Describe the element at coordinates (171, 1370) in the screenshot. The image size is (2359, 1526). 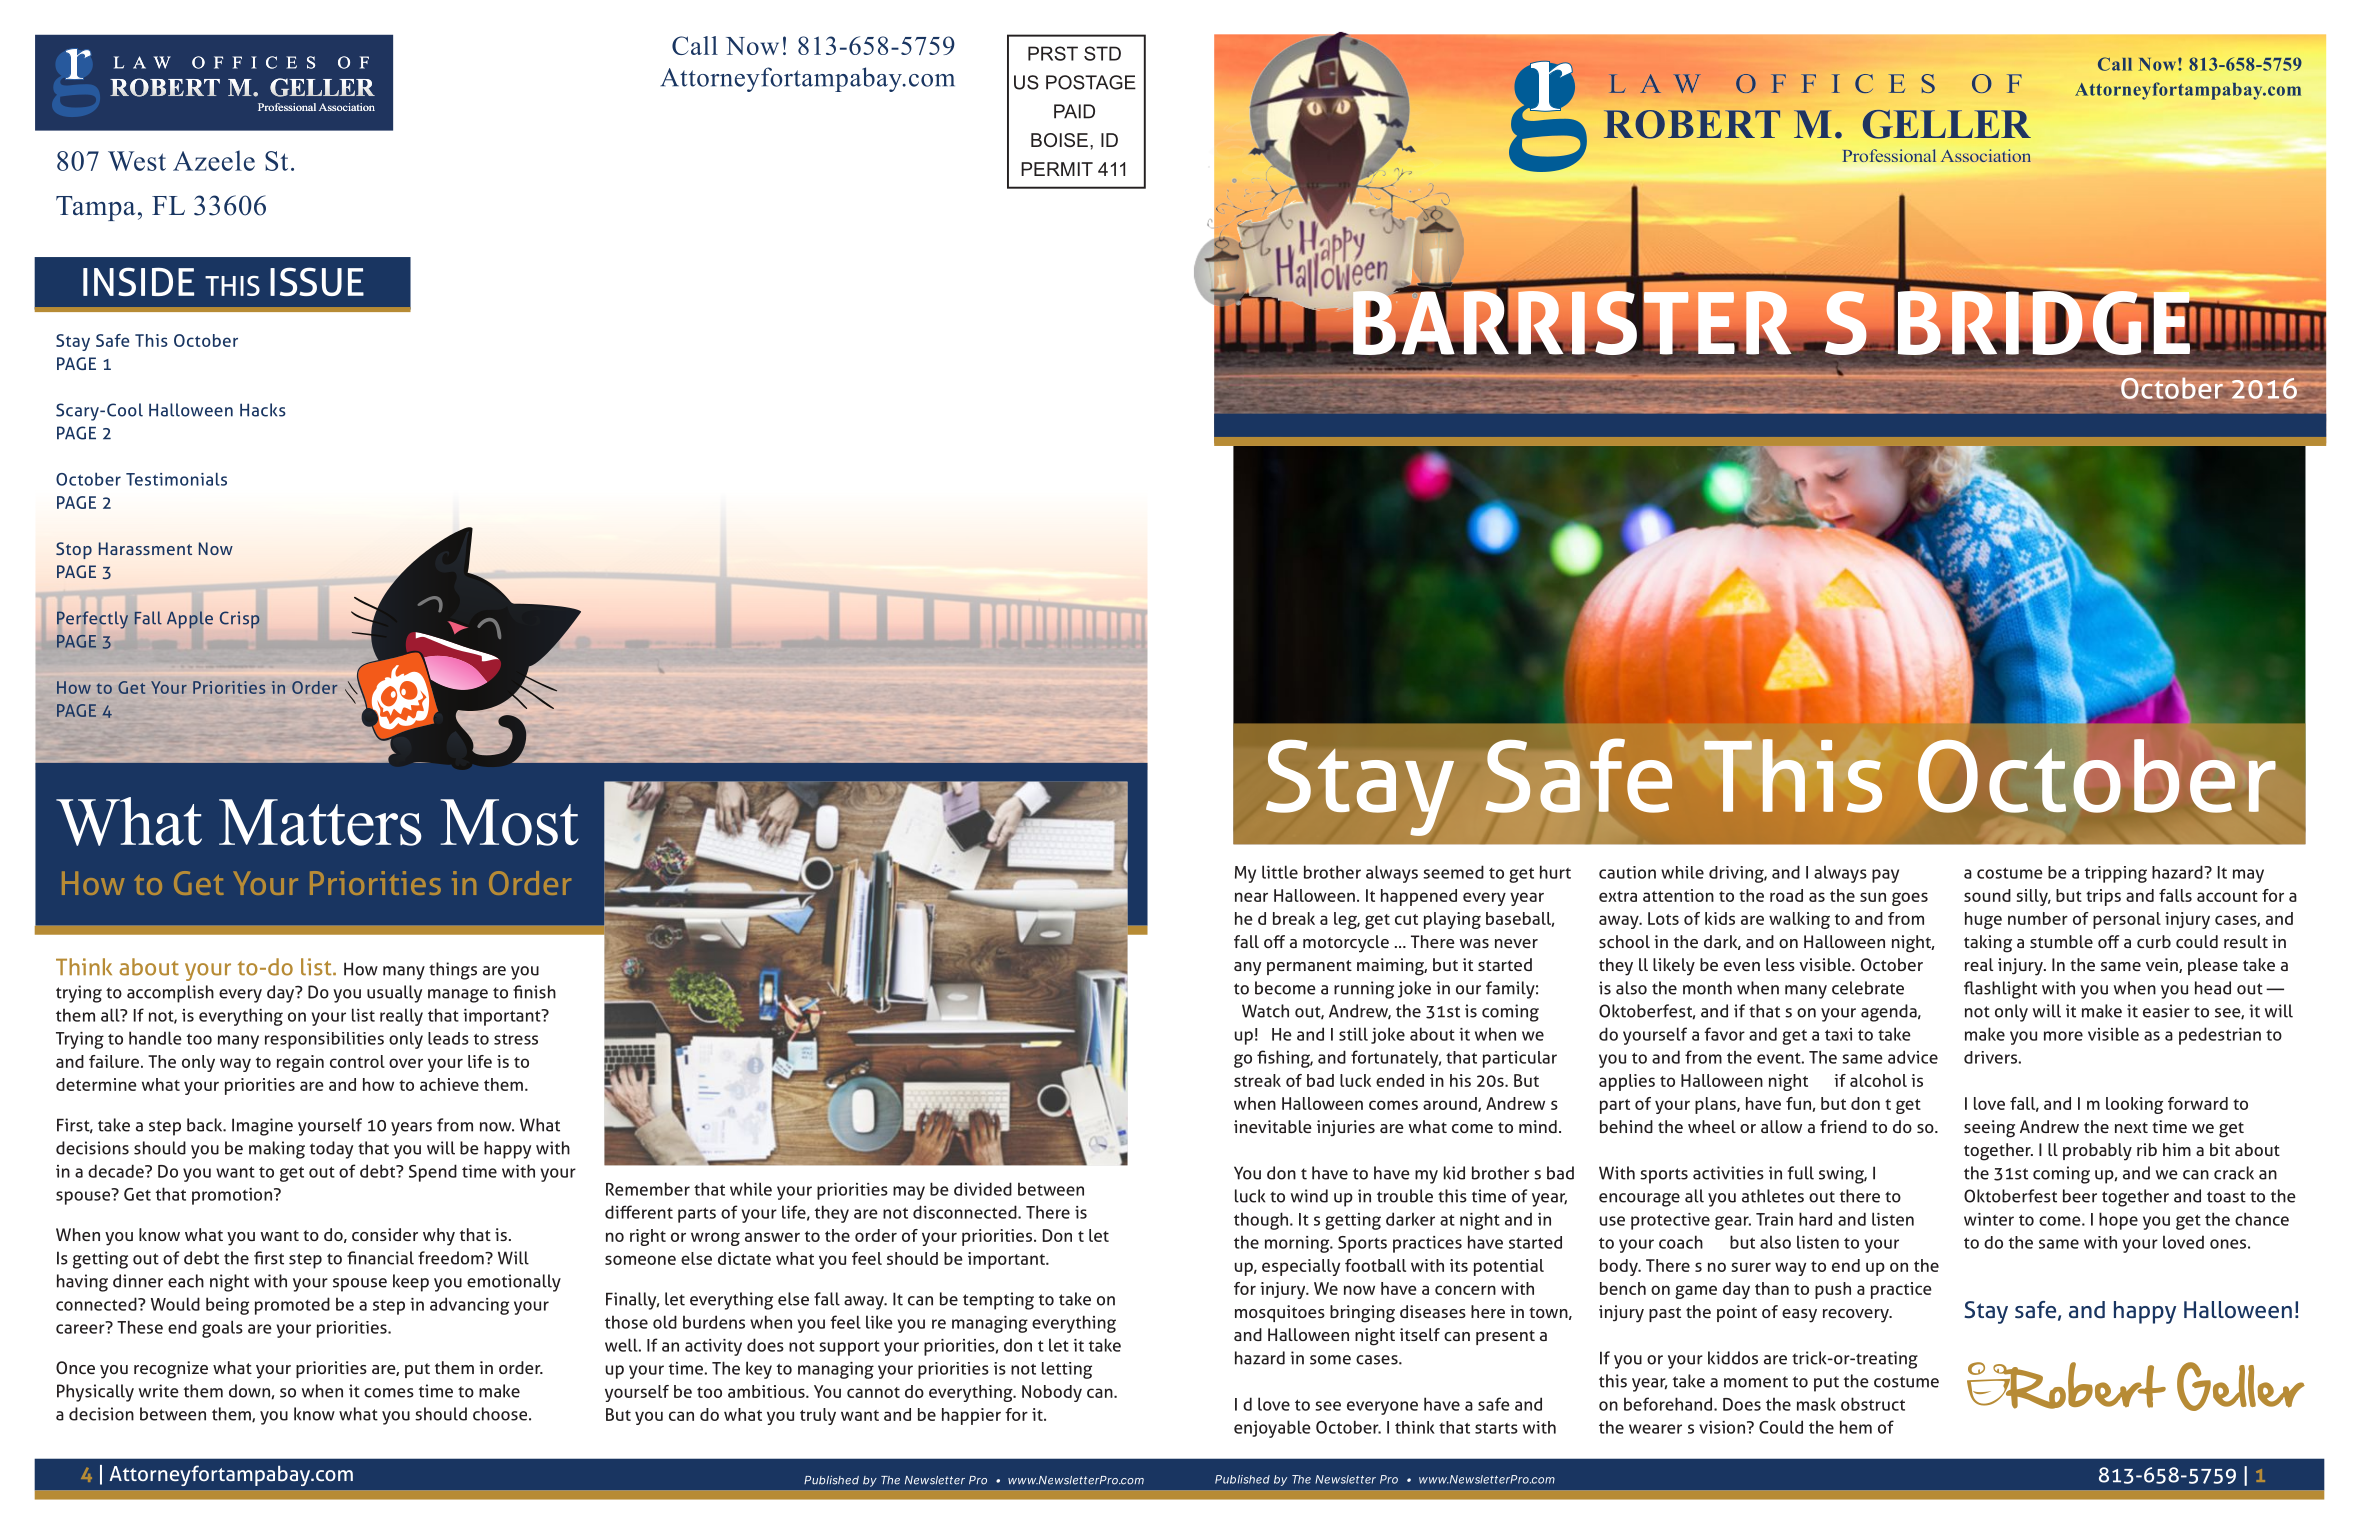
I see `recognize` at that location.
